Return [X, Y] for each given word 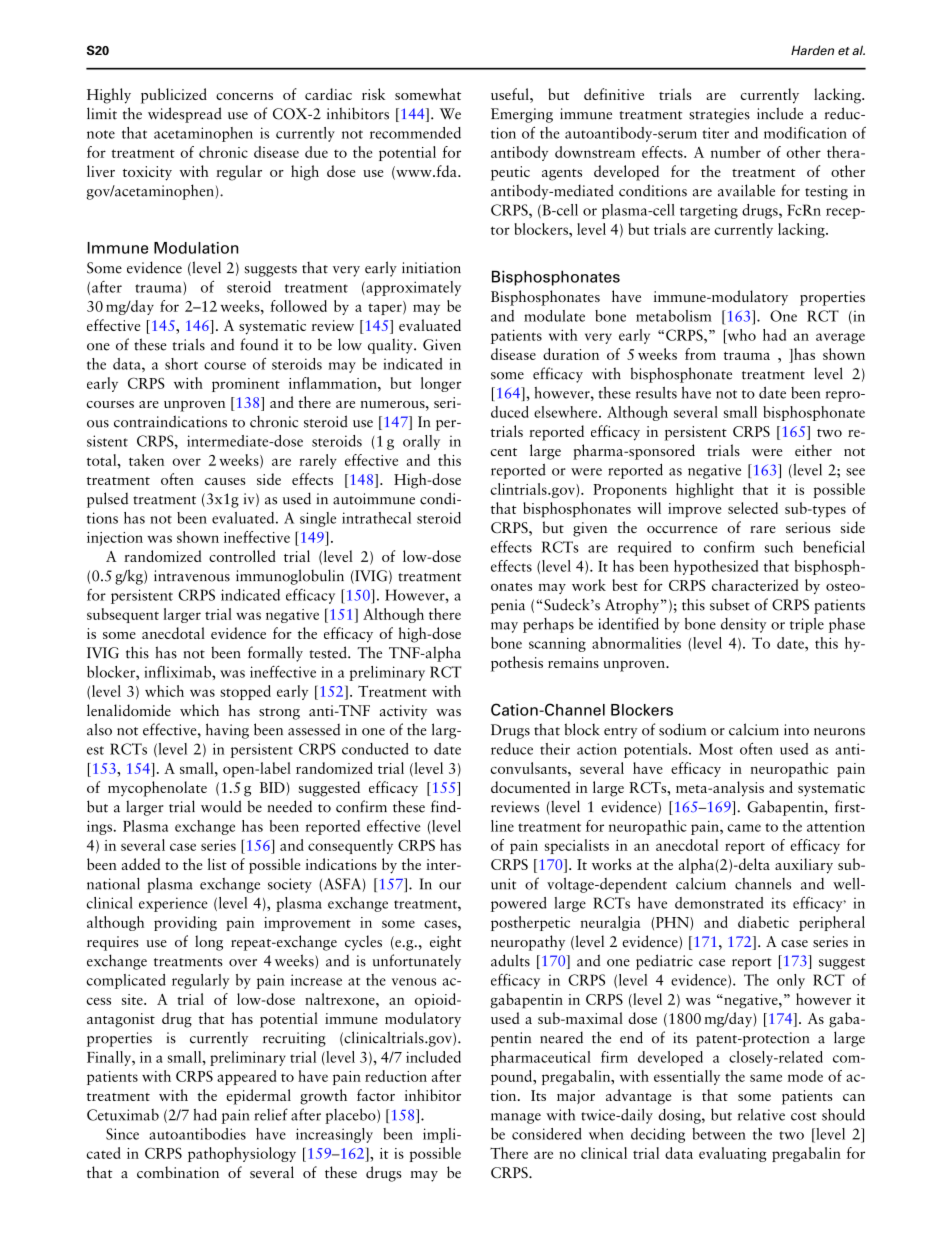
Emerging [522, 115]
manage [516, 1118]
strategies [719, 115]
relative [761, 1115]
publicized [174, 96]
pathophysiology [242, 1154]
